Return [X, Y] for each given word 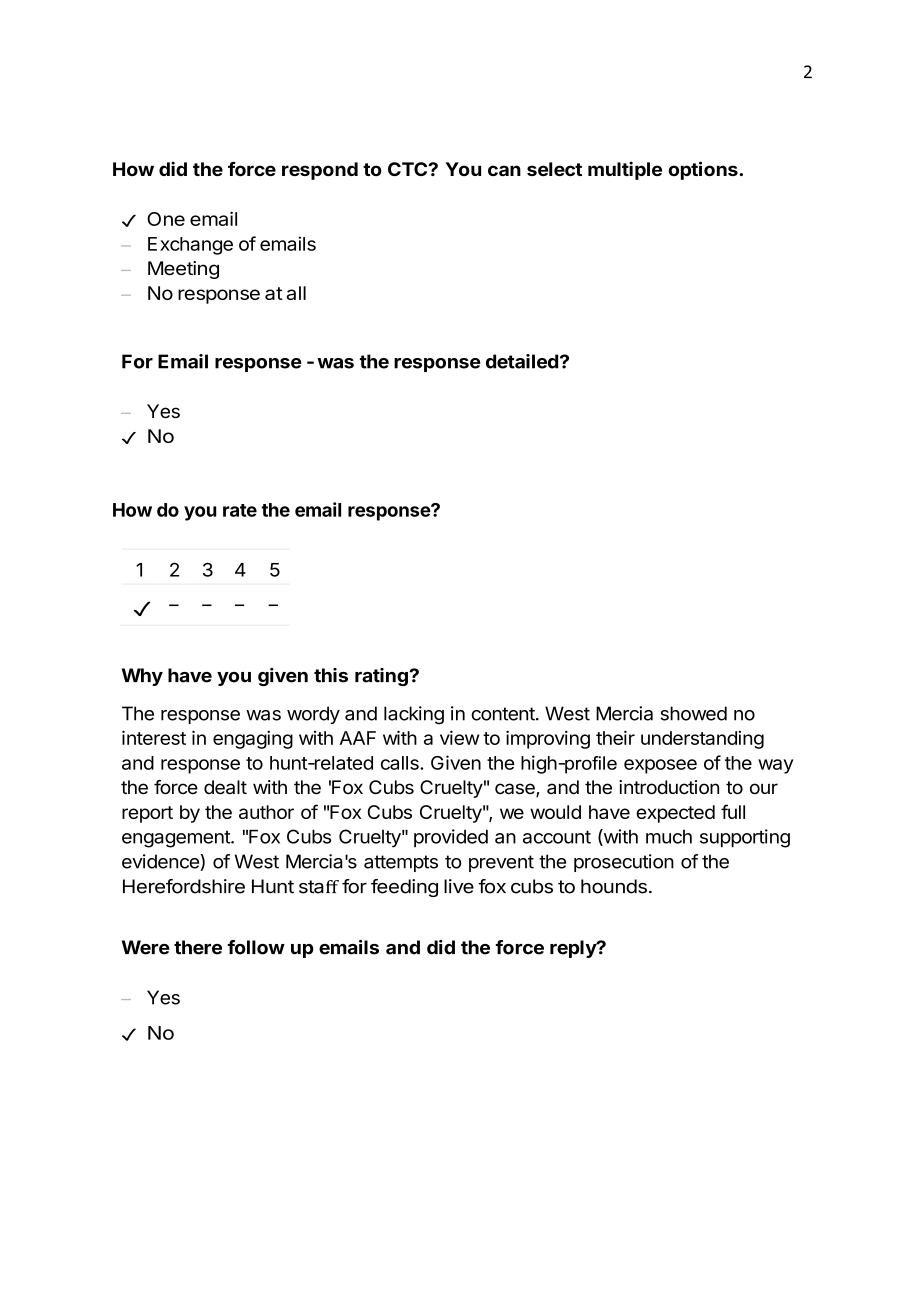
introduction [669, 787]
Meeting [183, 270]
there [198, 947]
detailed [522, 361]
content [503, 714]
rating [382, 677]
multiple [625, 170]
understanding [702, 740]
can [504, 170]
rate [240, 510]
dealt [225, 787]
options [704, 170]
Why [142, 677]
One [166, 219]
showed [694, 713]
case [516, 790]
